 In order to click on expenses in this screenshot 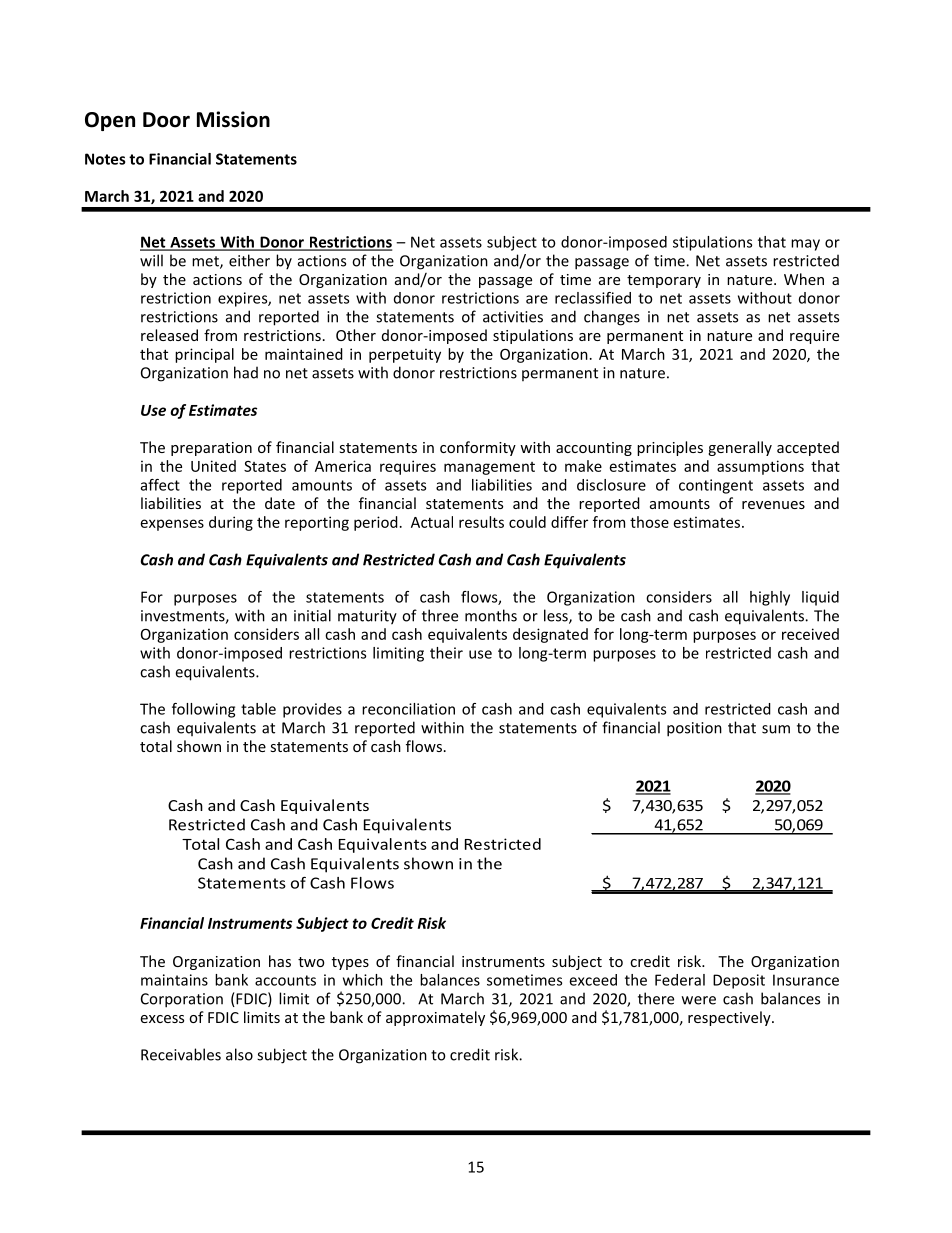, I will do `click(172, 525)`.
